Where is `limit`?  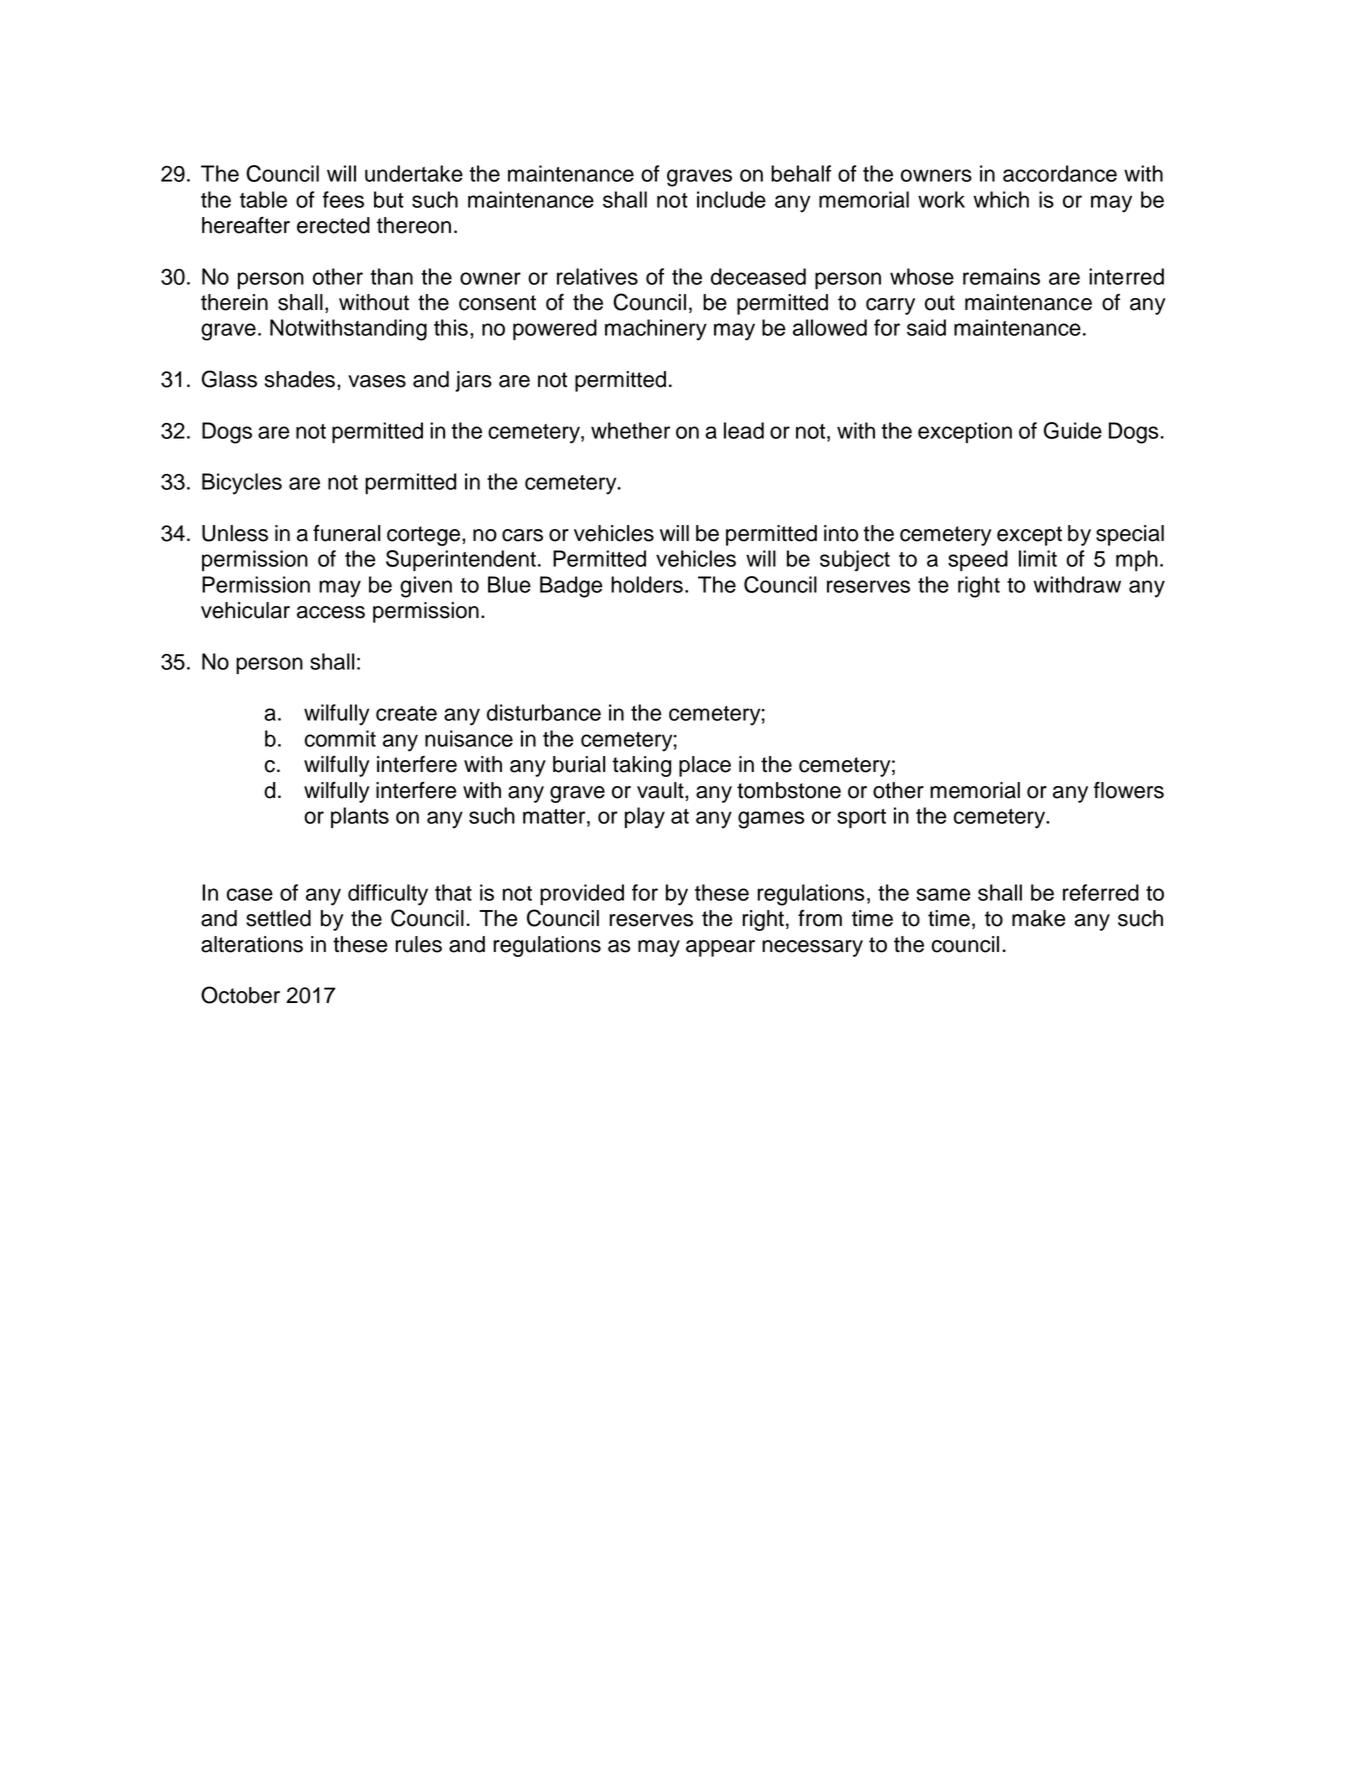
limit is located at coordinates (1038, 558).
